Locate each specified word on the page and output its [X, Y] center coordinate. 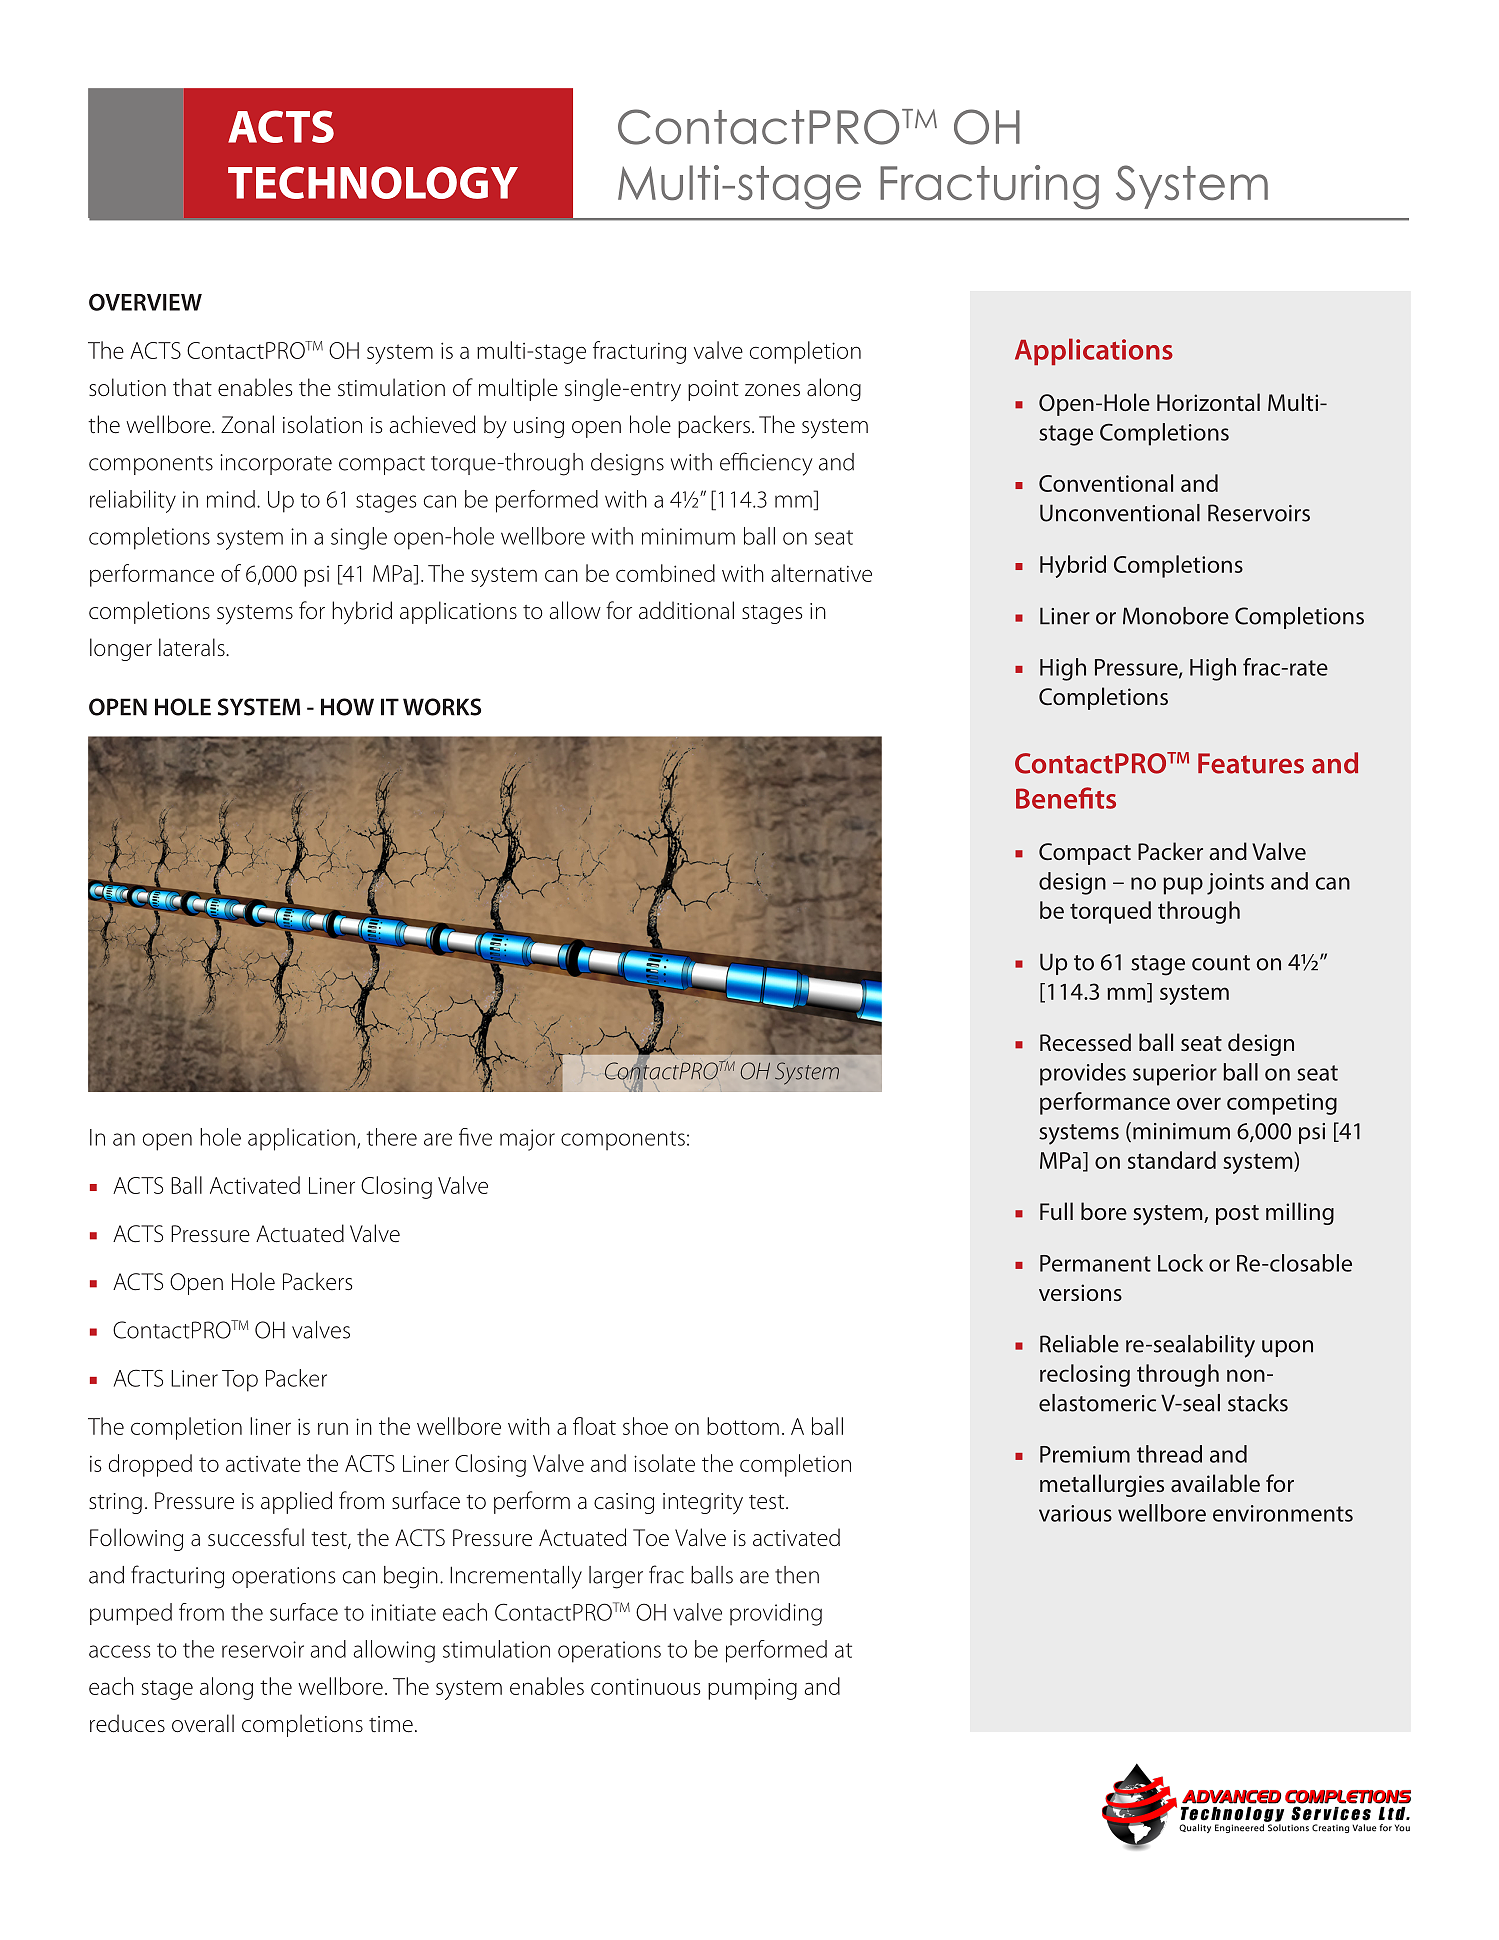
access [120, 1651]
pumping [752, 1689]
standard [1172, 1160]
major [527, 1140]
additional [686, 610]
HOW [347, 707]
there [391, 1137]
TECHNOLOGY [373, 182]
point [713, 390]
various [1075, 1513]
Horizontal [1208, 402]
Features [1251, 763]
